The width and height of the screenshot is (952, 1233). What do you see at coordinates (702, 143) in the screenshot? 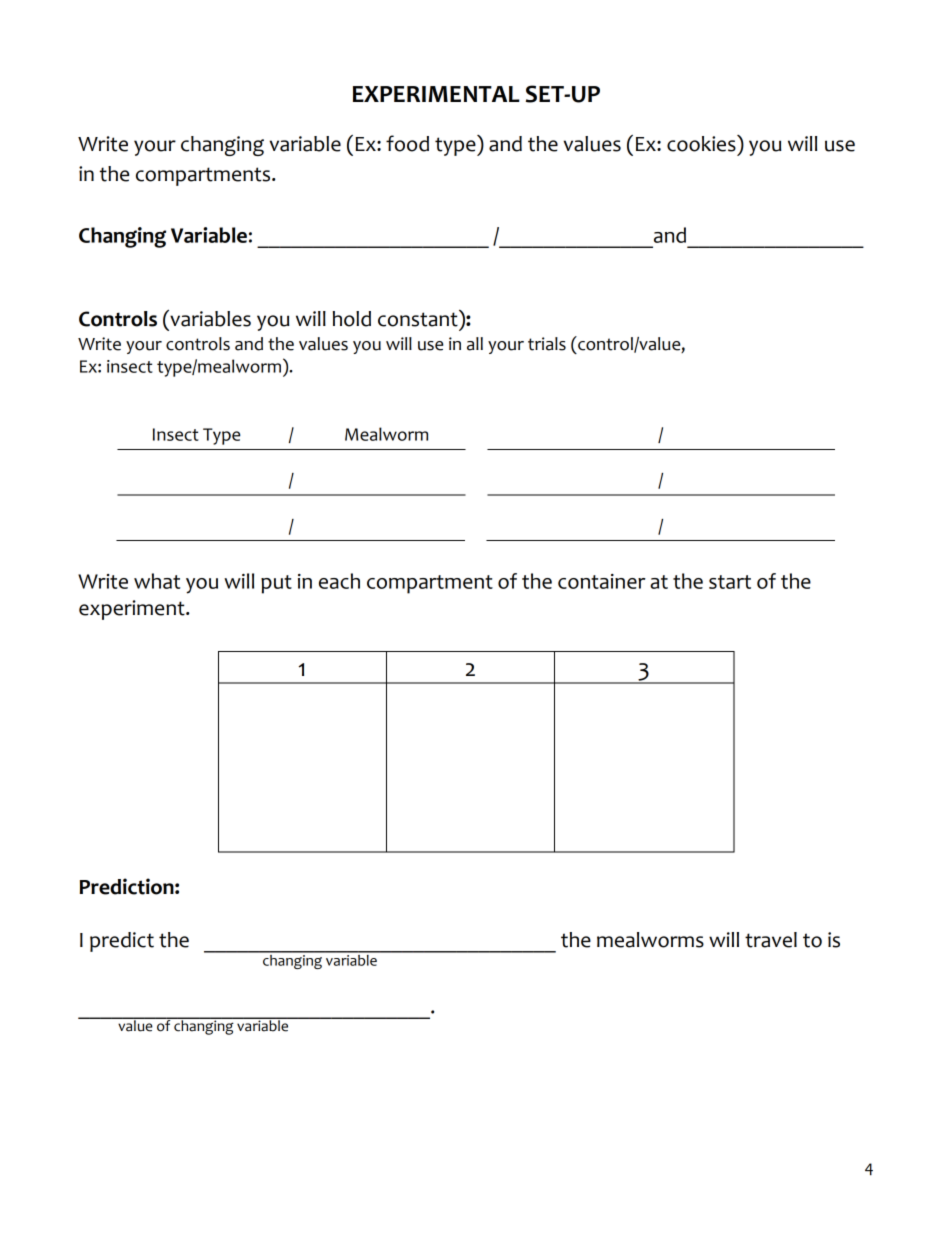
I see `cookies` at bounding box center [702, 143].
